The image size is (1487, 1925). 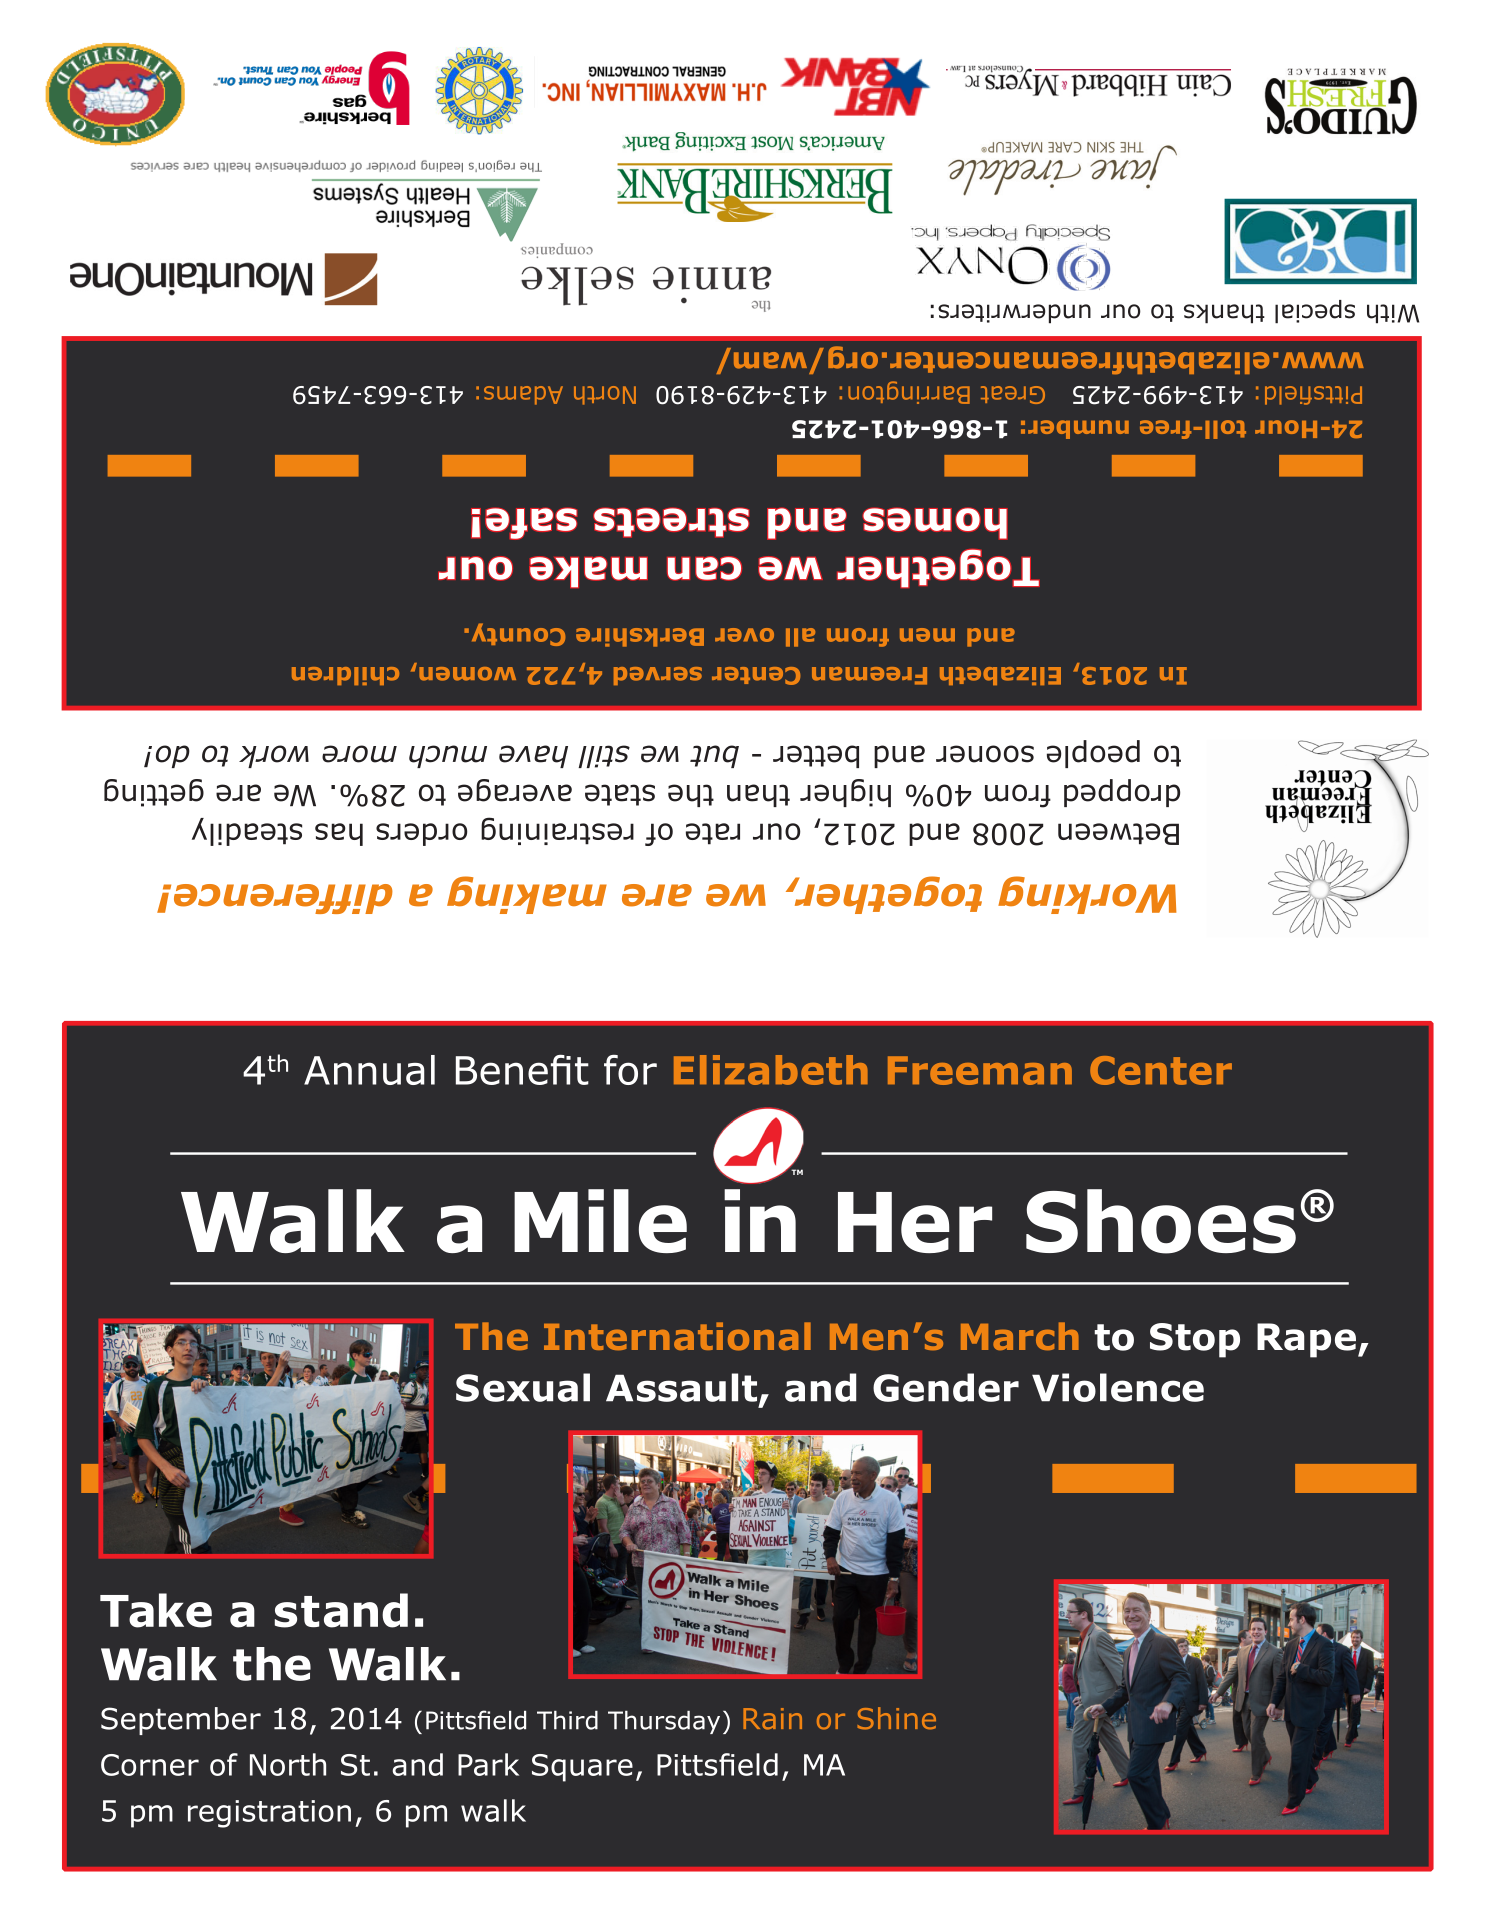 I want to click on International, so click(x=677, y=1336).
